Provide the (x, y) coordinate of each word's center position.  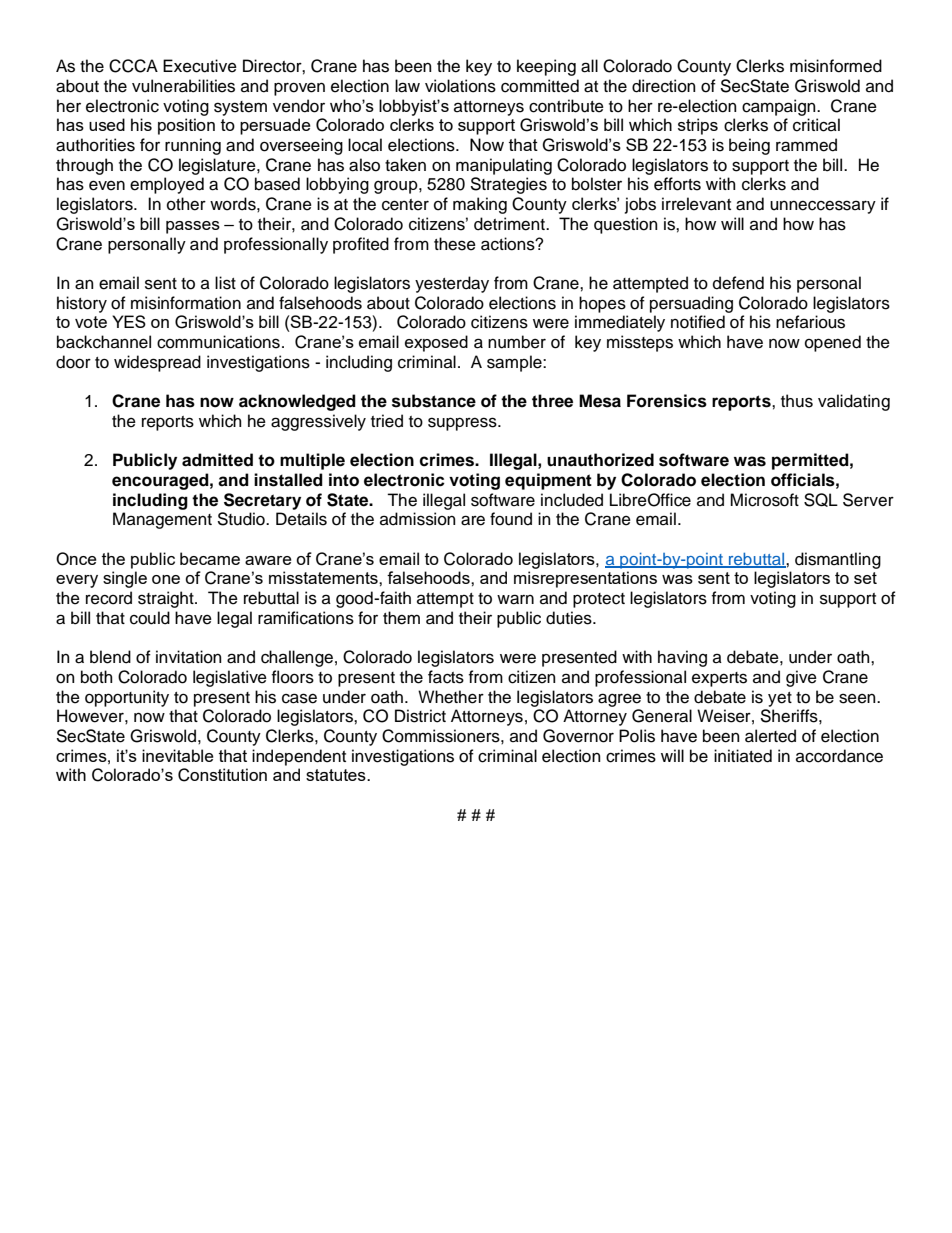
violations (460, 86)
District (420, 716)
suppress (463, 424)
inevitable (178, 755)
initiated (743, 756)
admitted (217, 460)
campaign (780, 107)
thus (797, 401)
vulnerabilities (183, 86)
